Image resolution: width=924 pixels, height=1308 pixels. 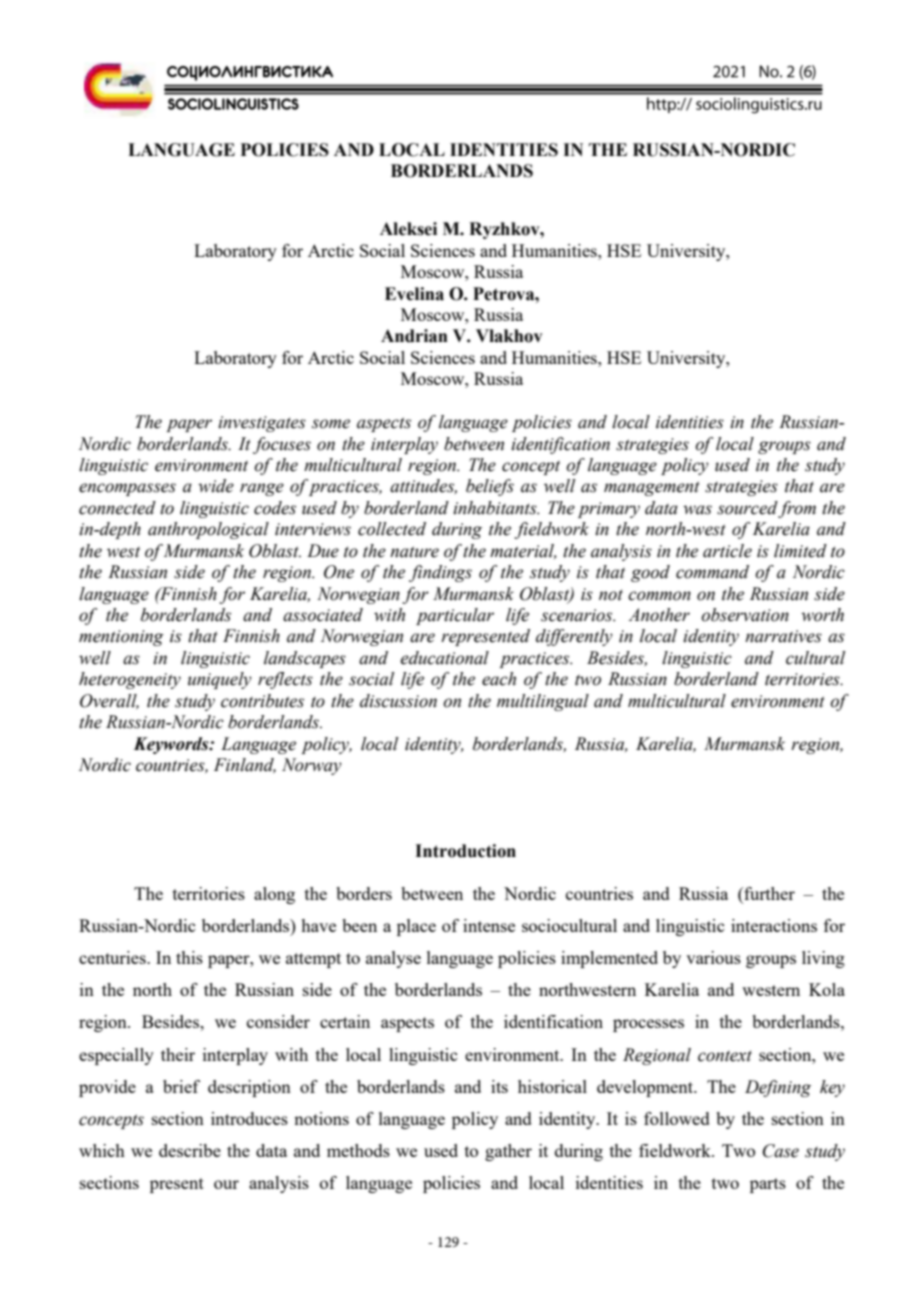 What do you see at coordinates (189, 957) in the screenshot?
I see `this` at bounding box center [189, 957].
